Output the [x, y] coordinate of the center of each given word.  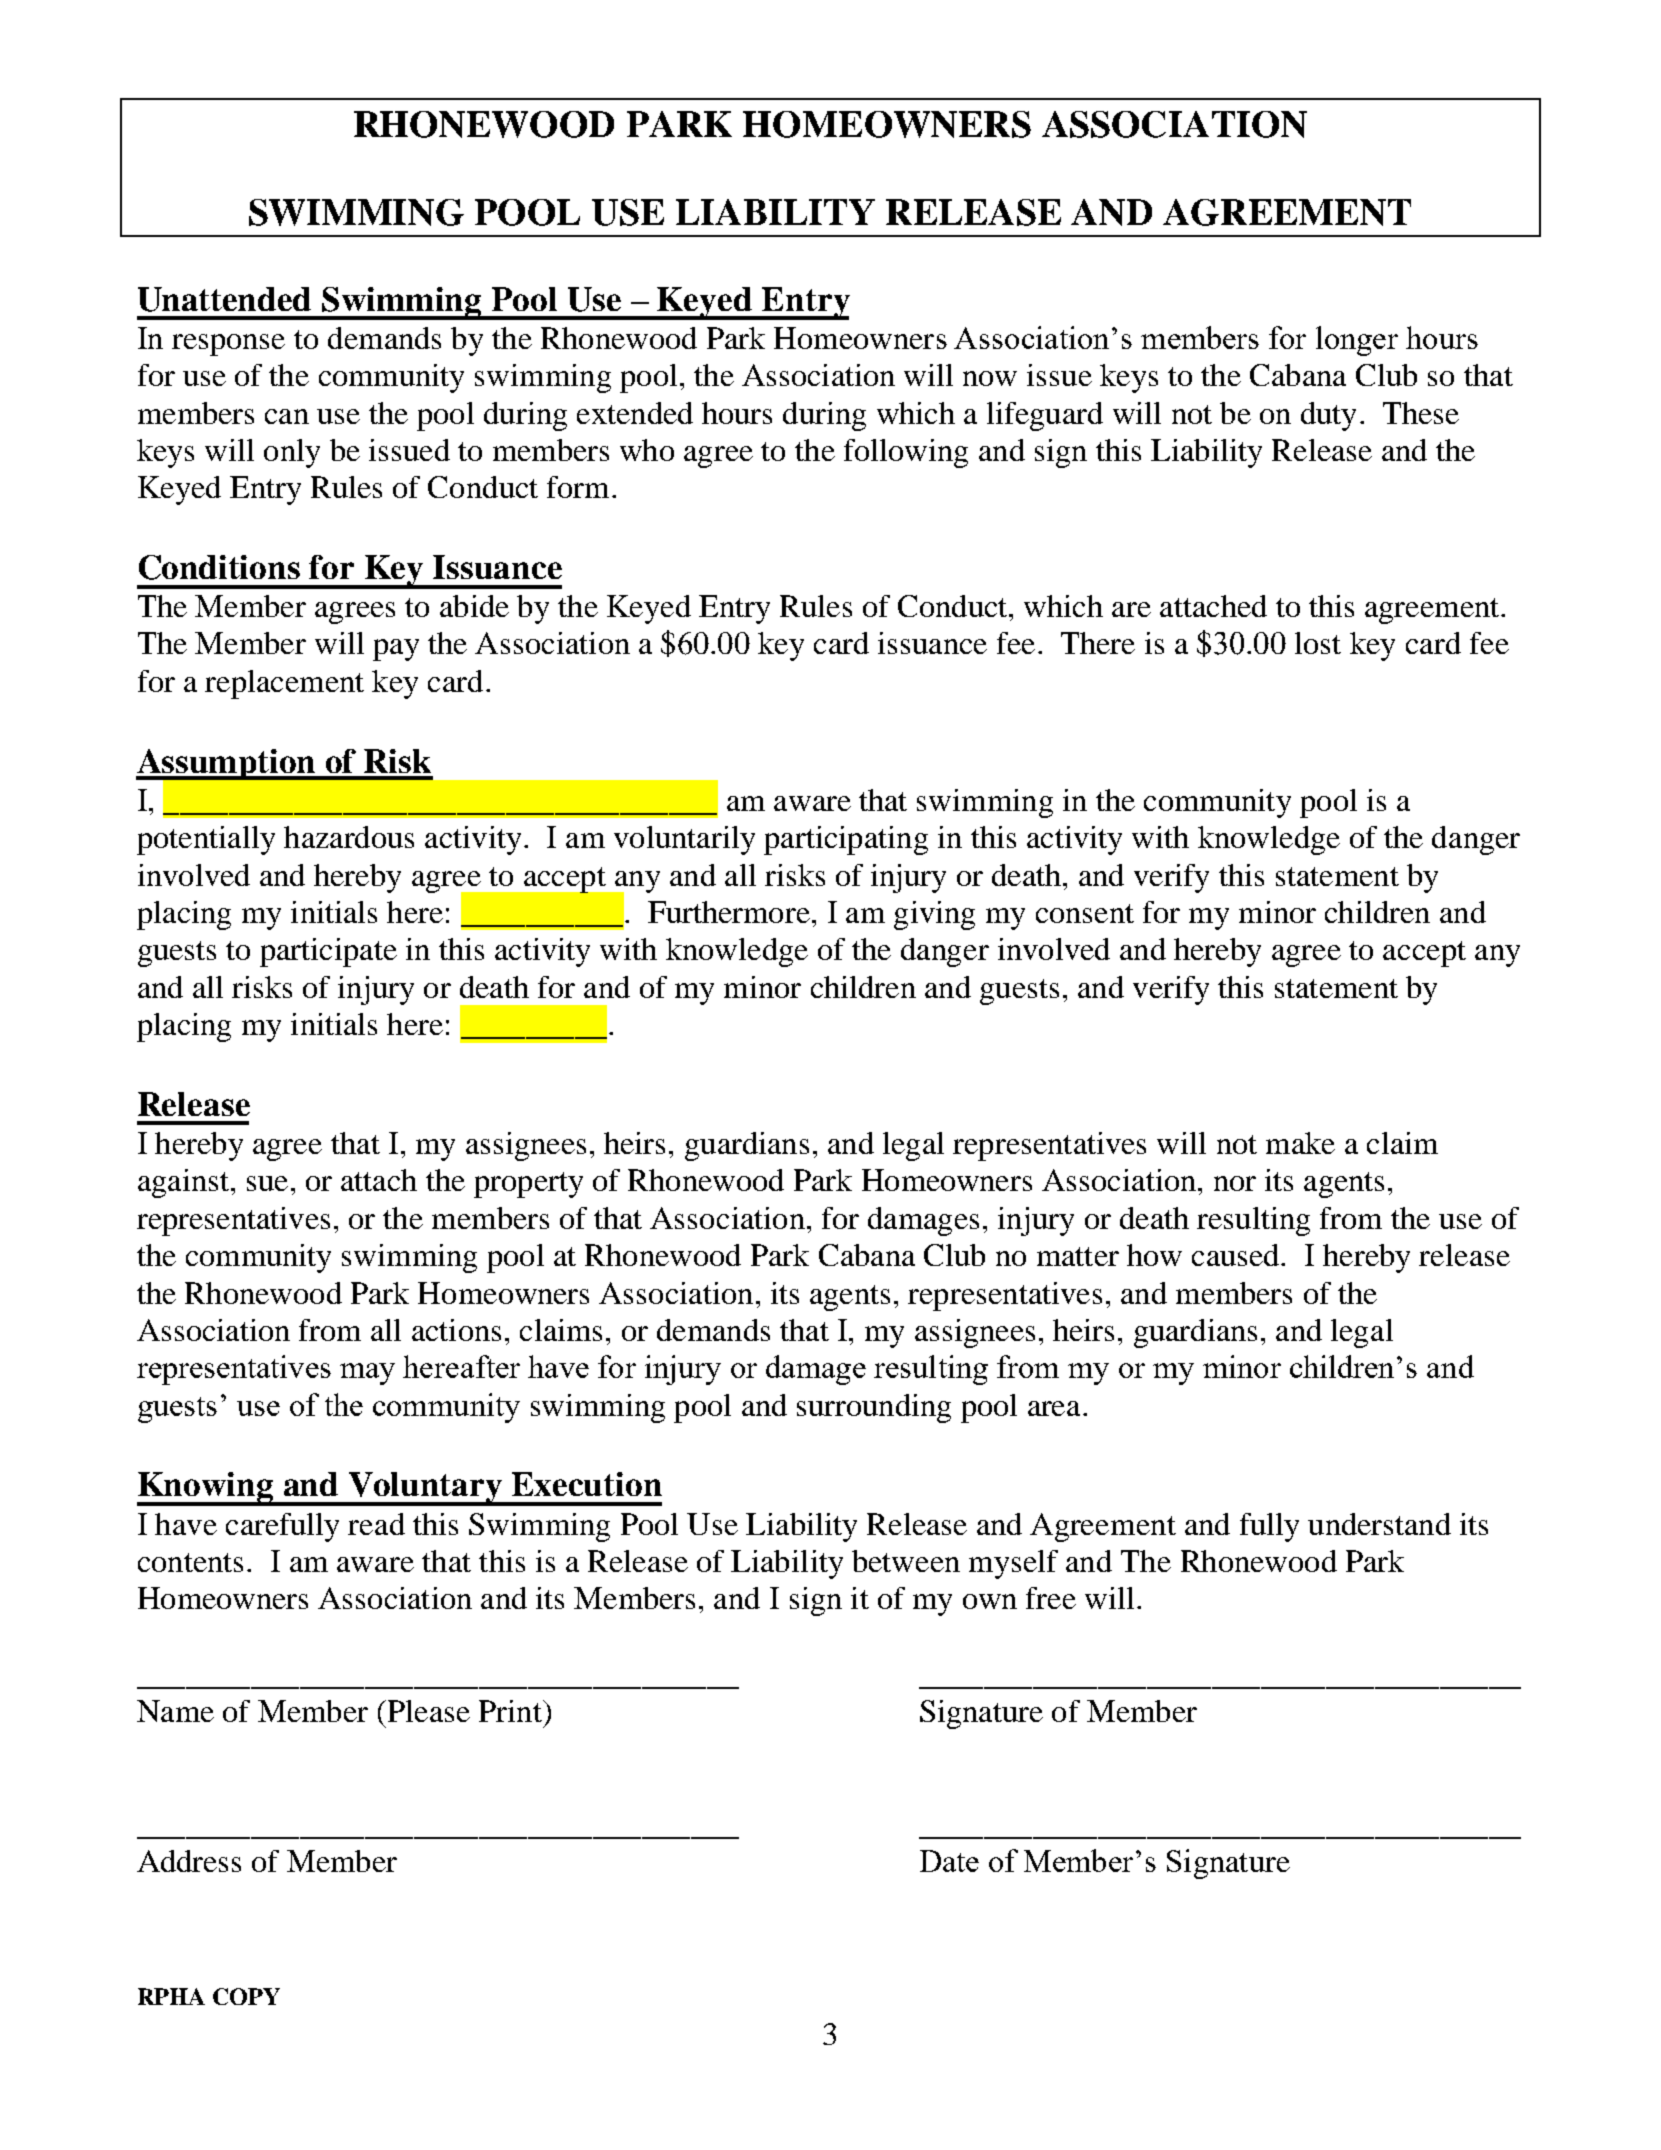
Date [949, 1861]
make [1300, 1143]
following [906, 453]
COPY [246, 1996]
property [528, 1185]
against [183, 1183]
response [228, 345]
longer [1357, 341]
